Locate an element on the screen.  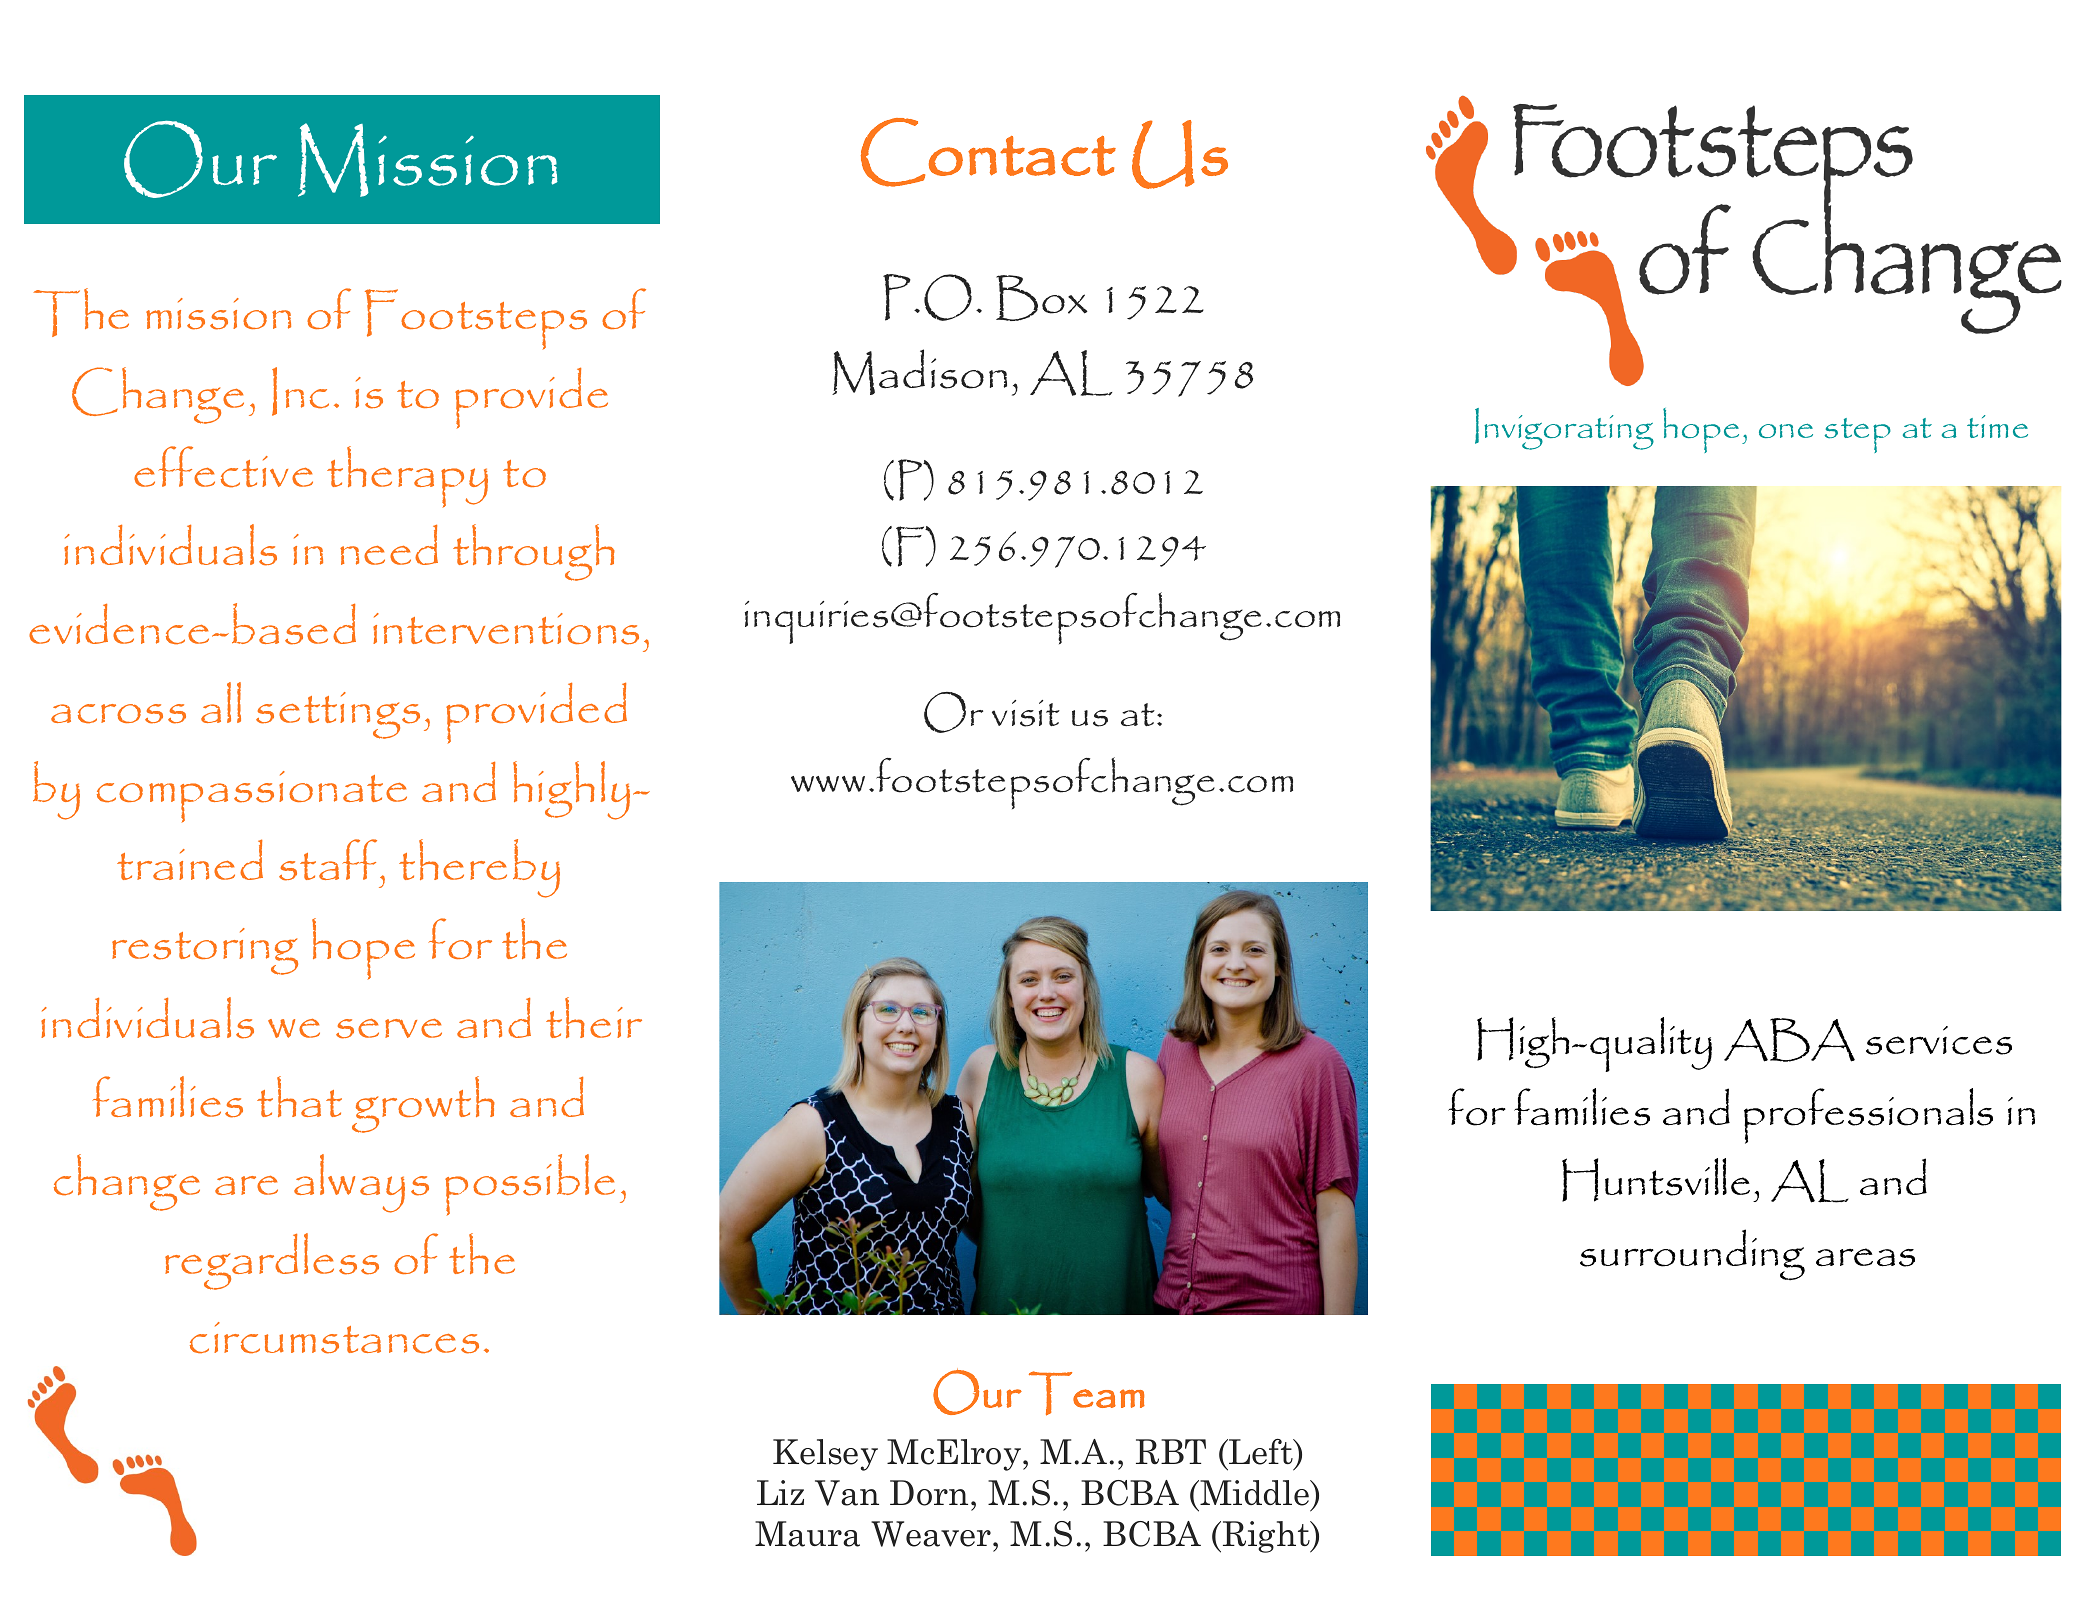
Contact is located at coordinates (988, 152).
